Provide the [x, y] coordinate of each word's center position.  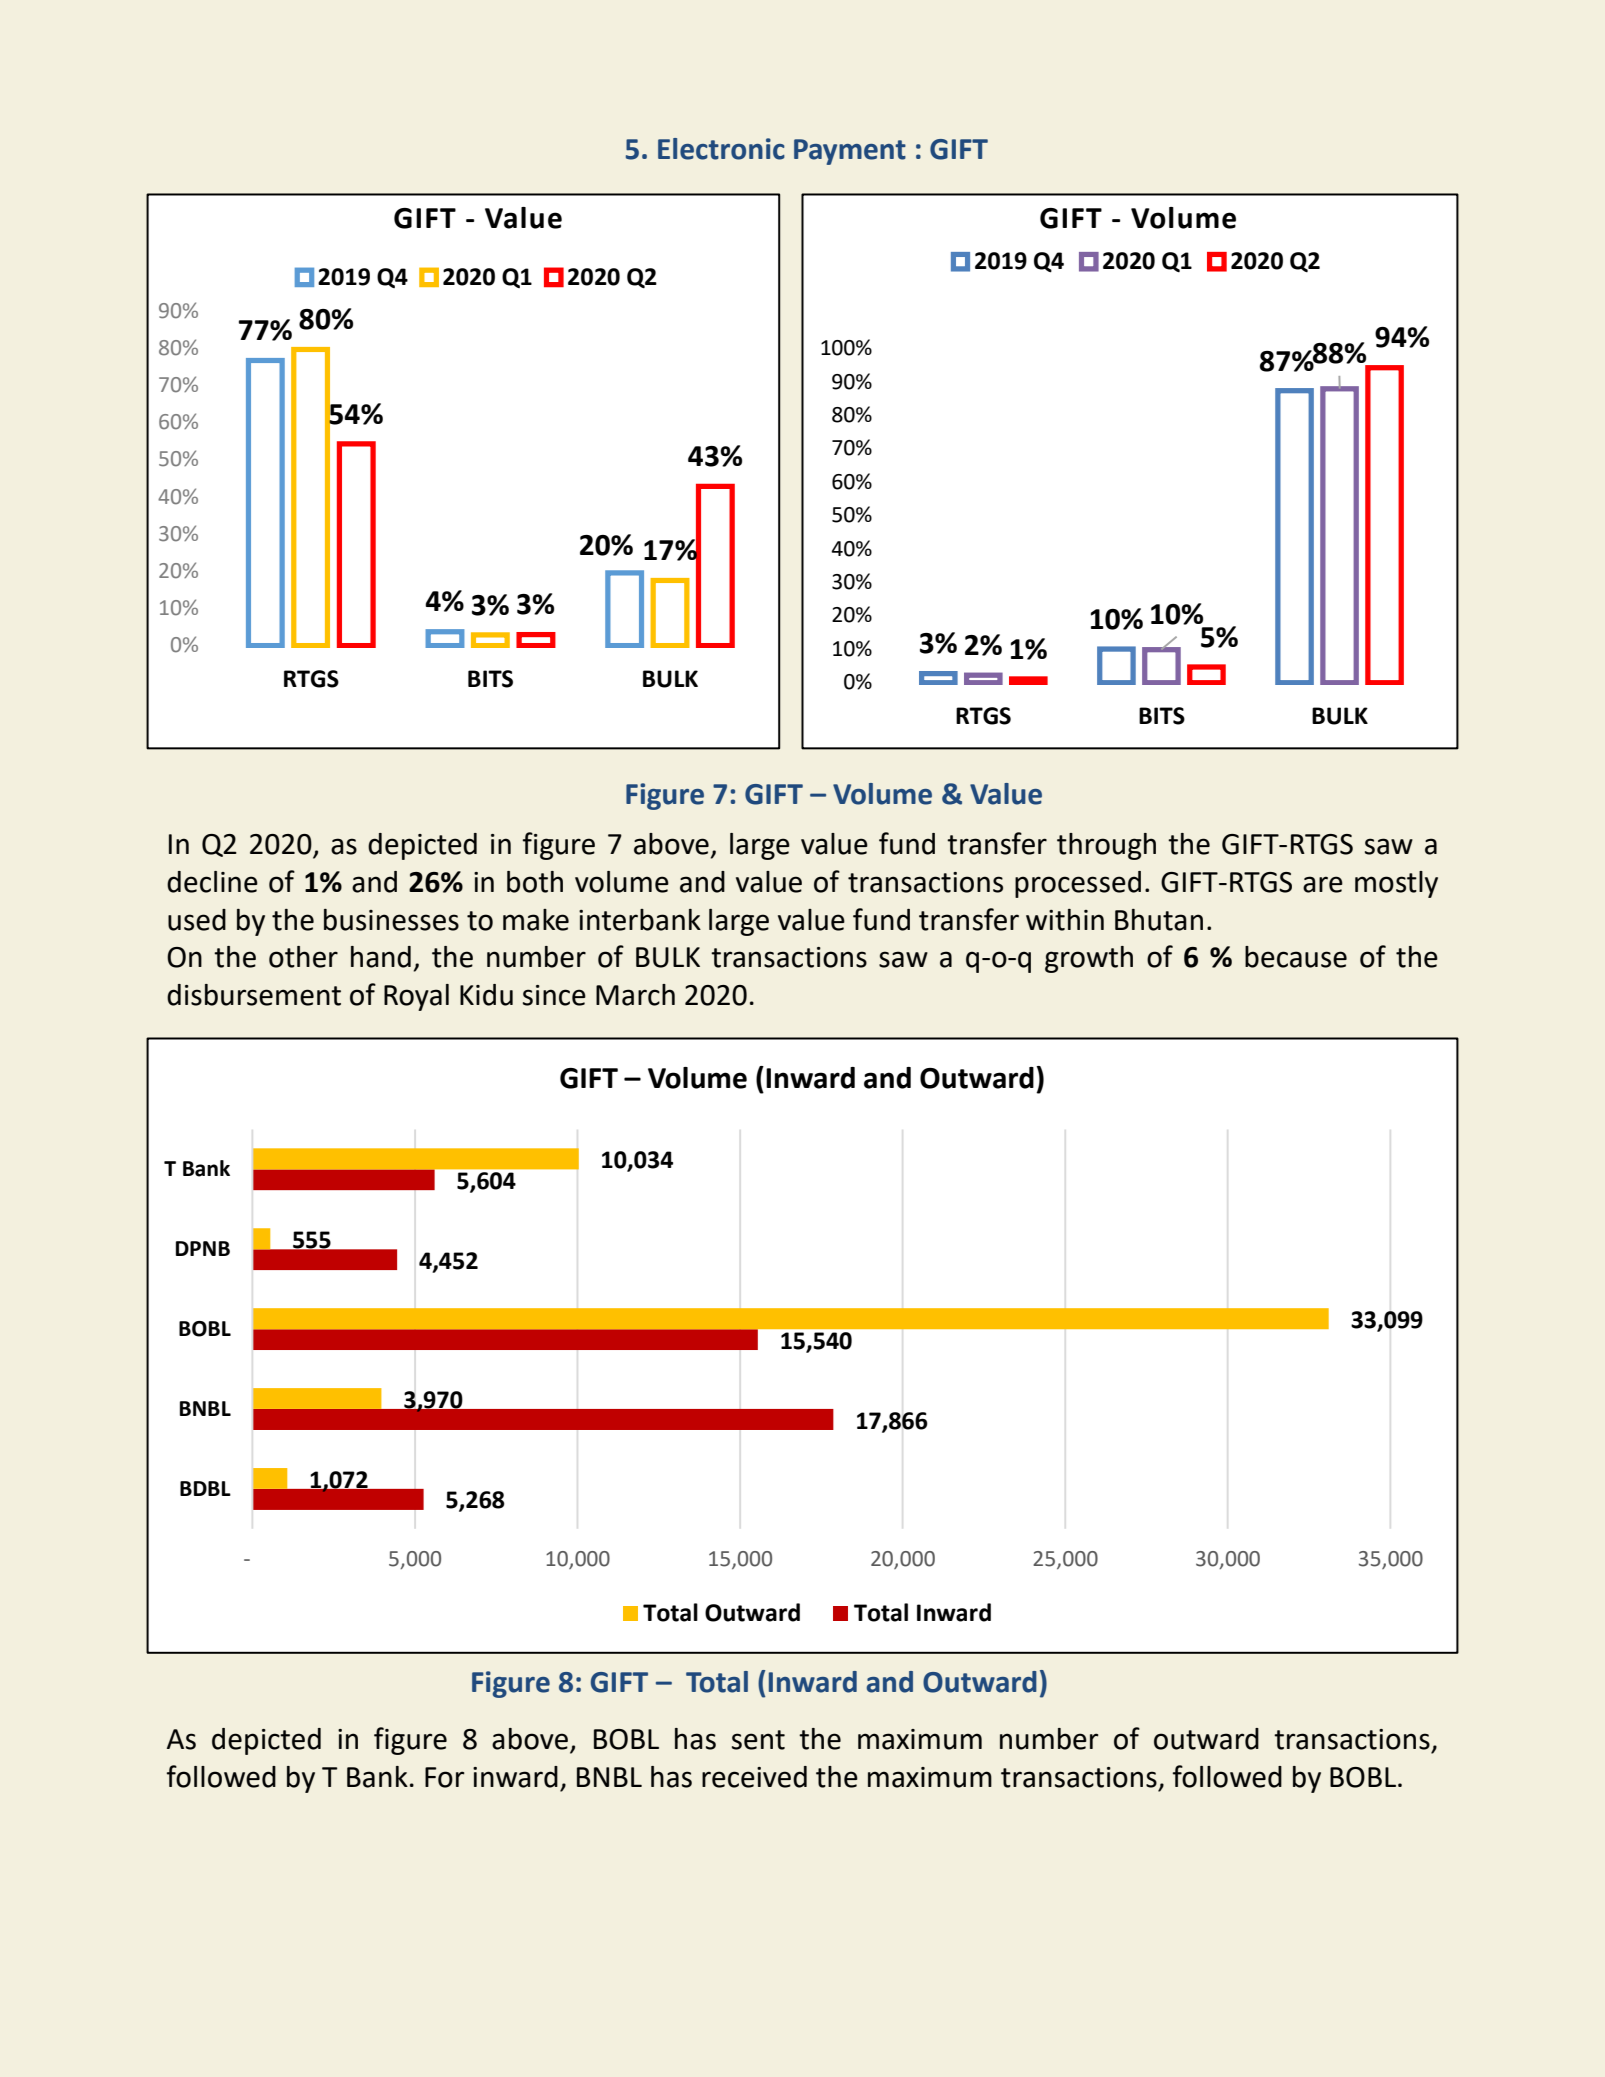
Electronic [721, 149]
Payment [850, 152]
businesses [391, 920]
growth [1089, 959]
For [445, 1777]
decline [212, 882]
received [754, 1777]
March [635, 995]
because [1296, 957]
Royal [416, 997]
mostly [1396, 884]
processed [1078, 884]
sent [758, 1740]
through [1106, 846]
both [535, 882]
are [1323, 884]
